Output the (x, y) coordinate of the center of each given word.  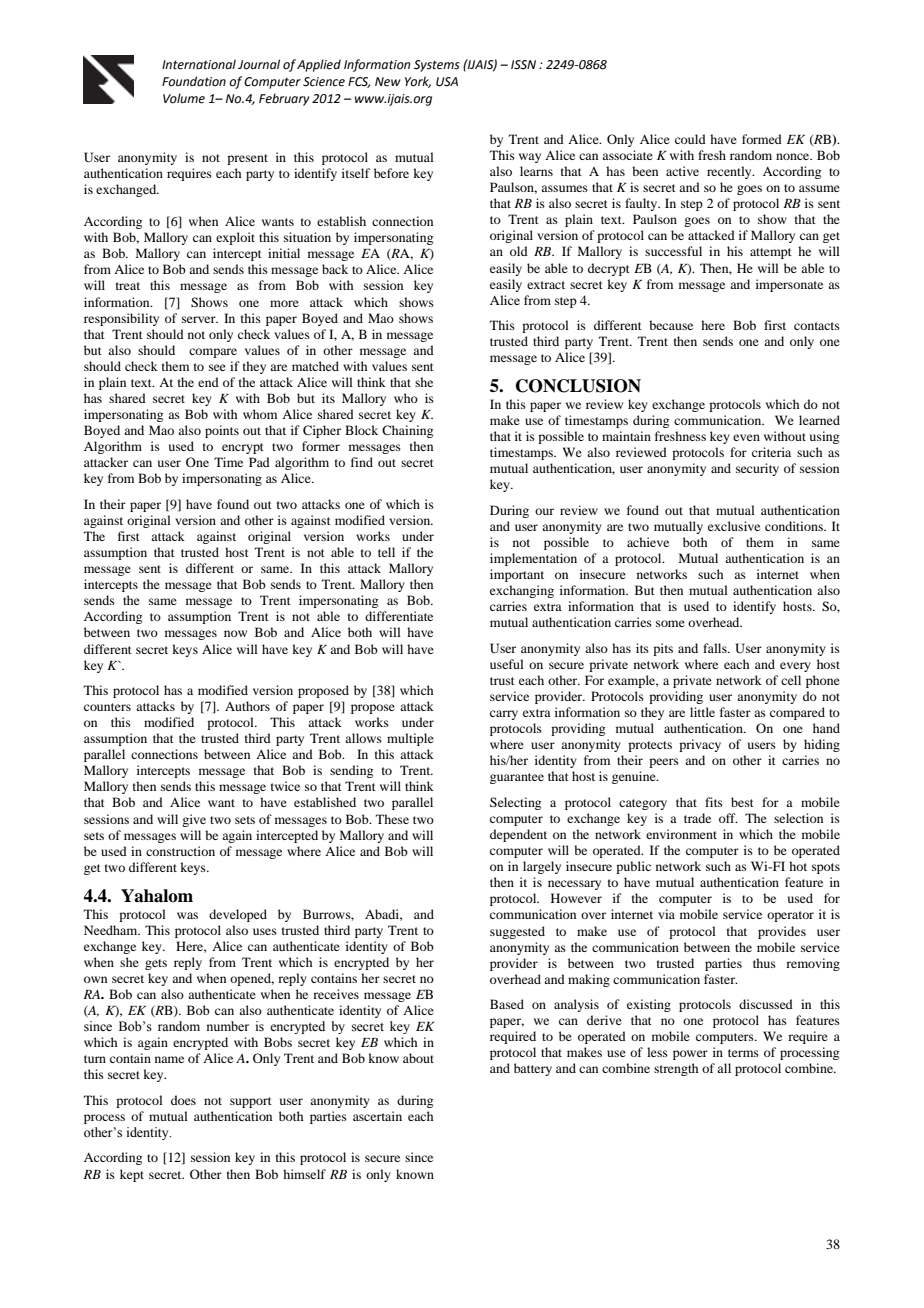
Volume (184, 98)
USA (447, 82)
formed (762, 139)
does (183, 1100)
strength (676, 1069)
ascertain (377, 1116)
